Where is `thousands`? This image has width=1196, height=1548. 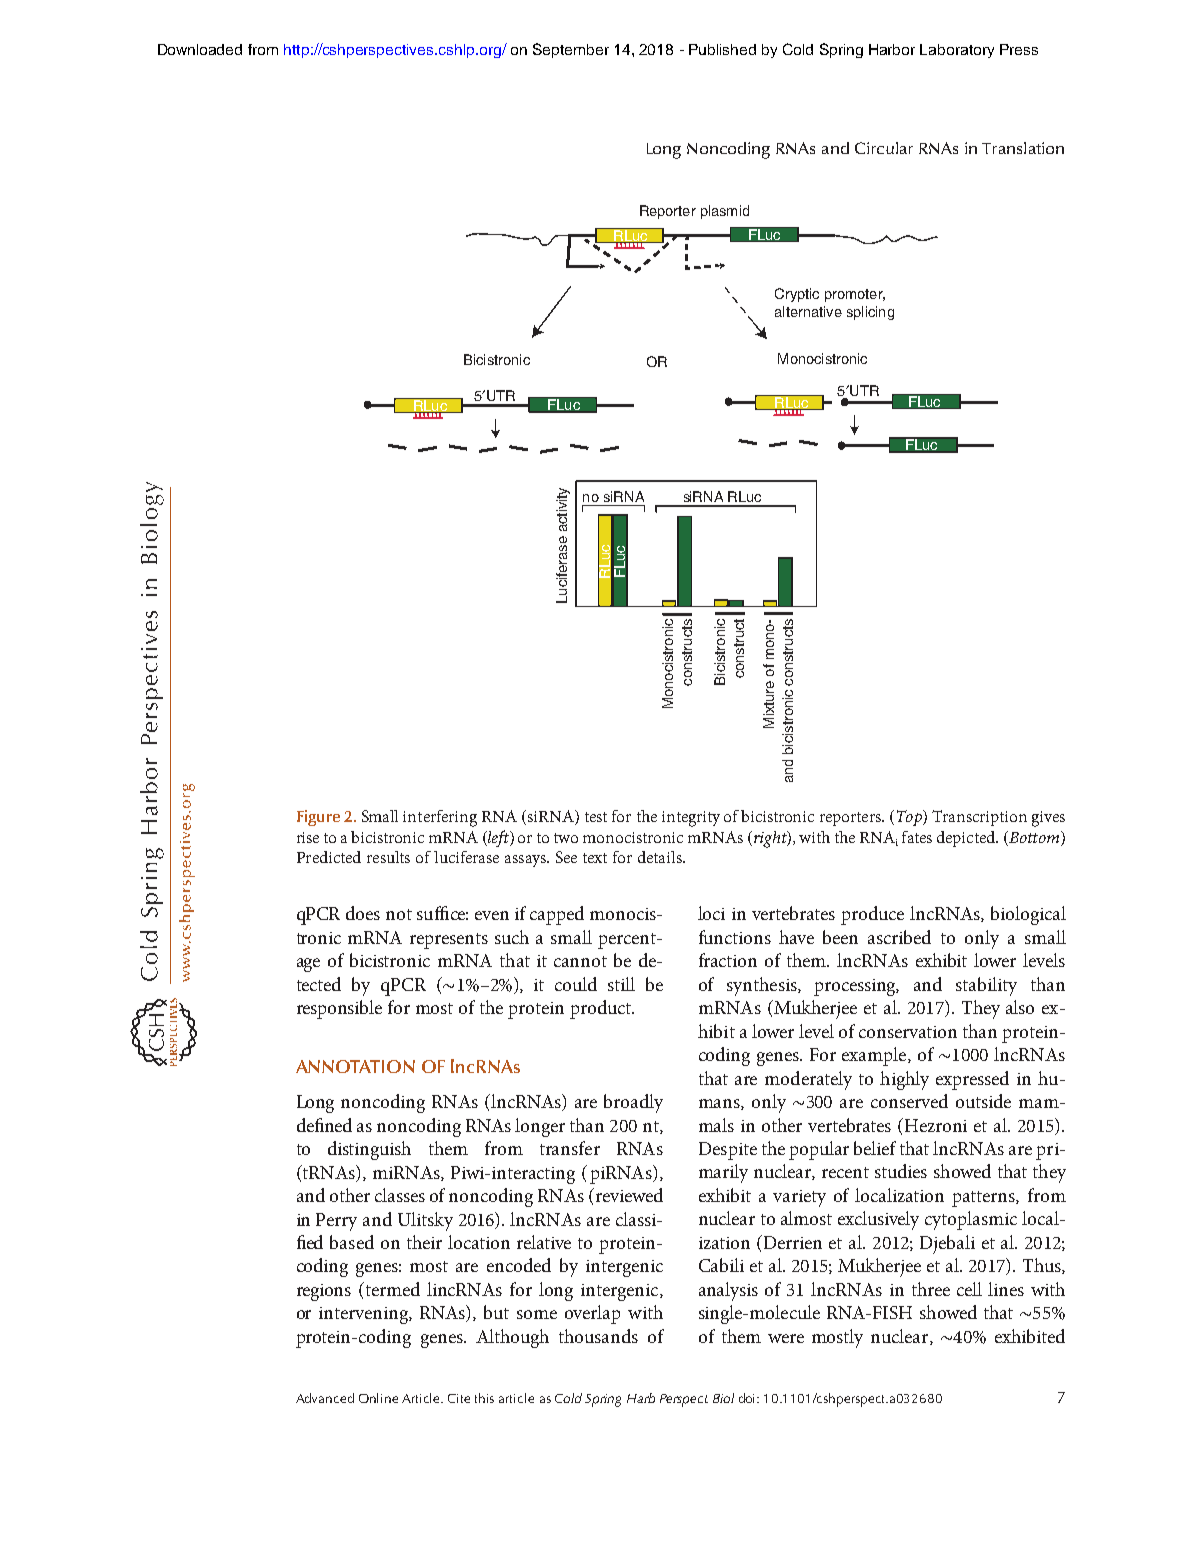
thousands is located at coordinates (598, 1336).
